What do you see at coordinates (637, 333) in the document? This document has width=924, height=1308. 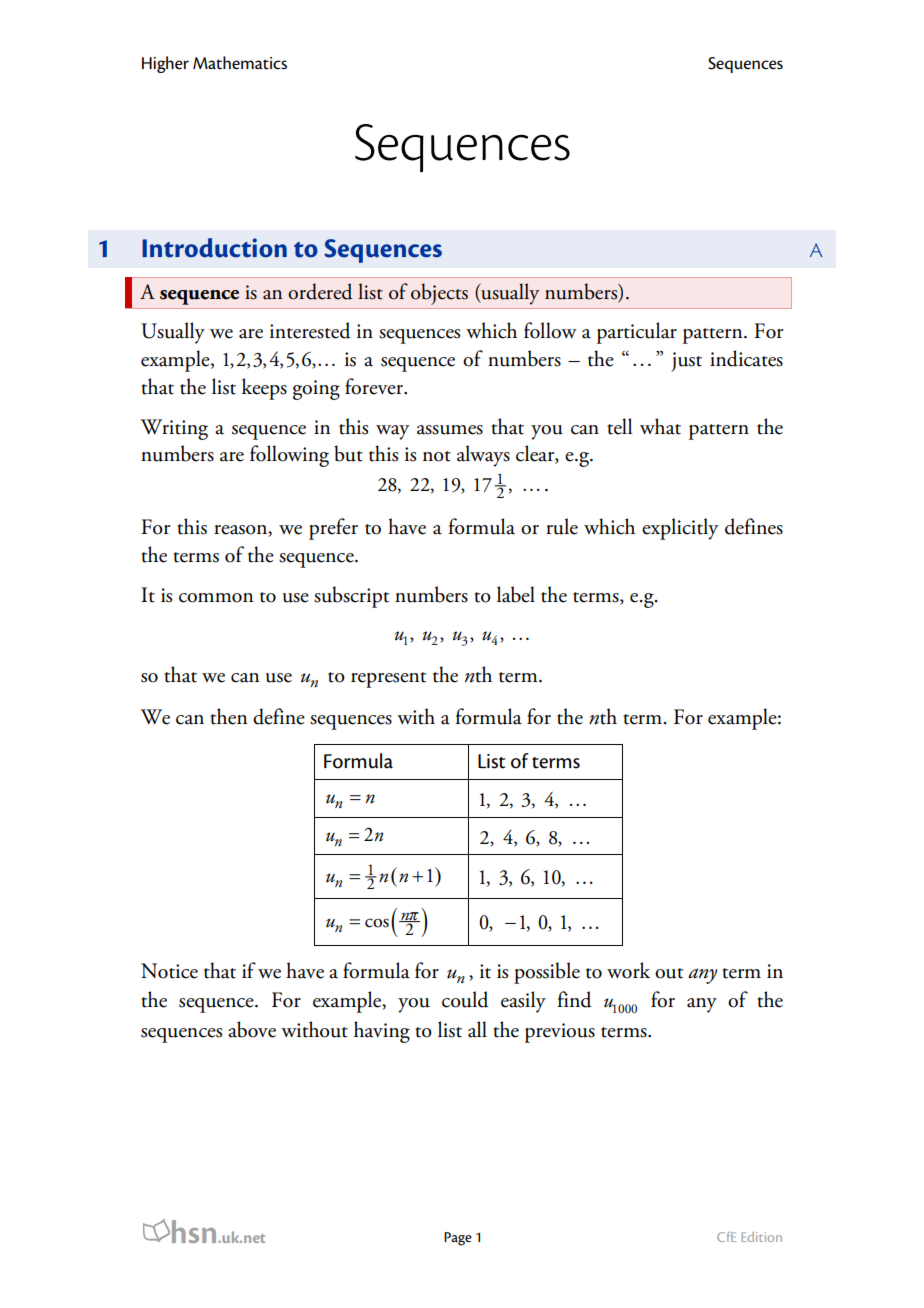 I see `particular` at bounding box center [637, 333].
